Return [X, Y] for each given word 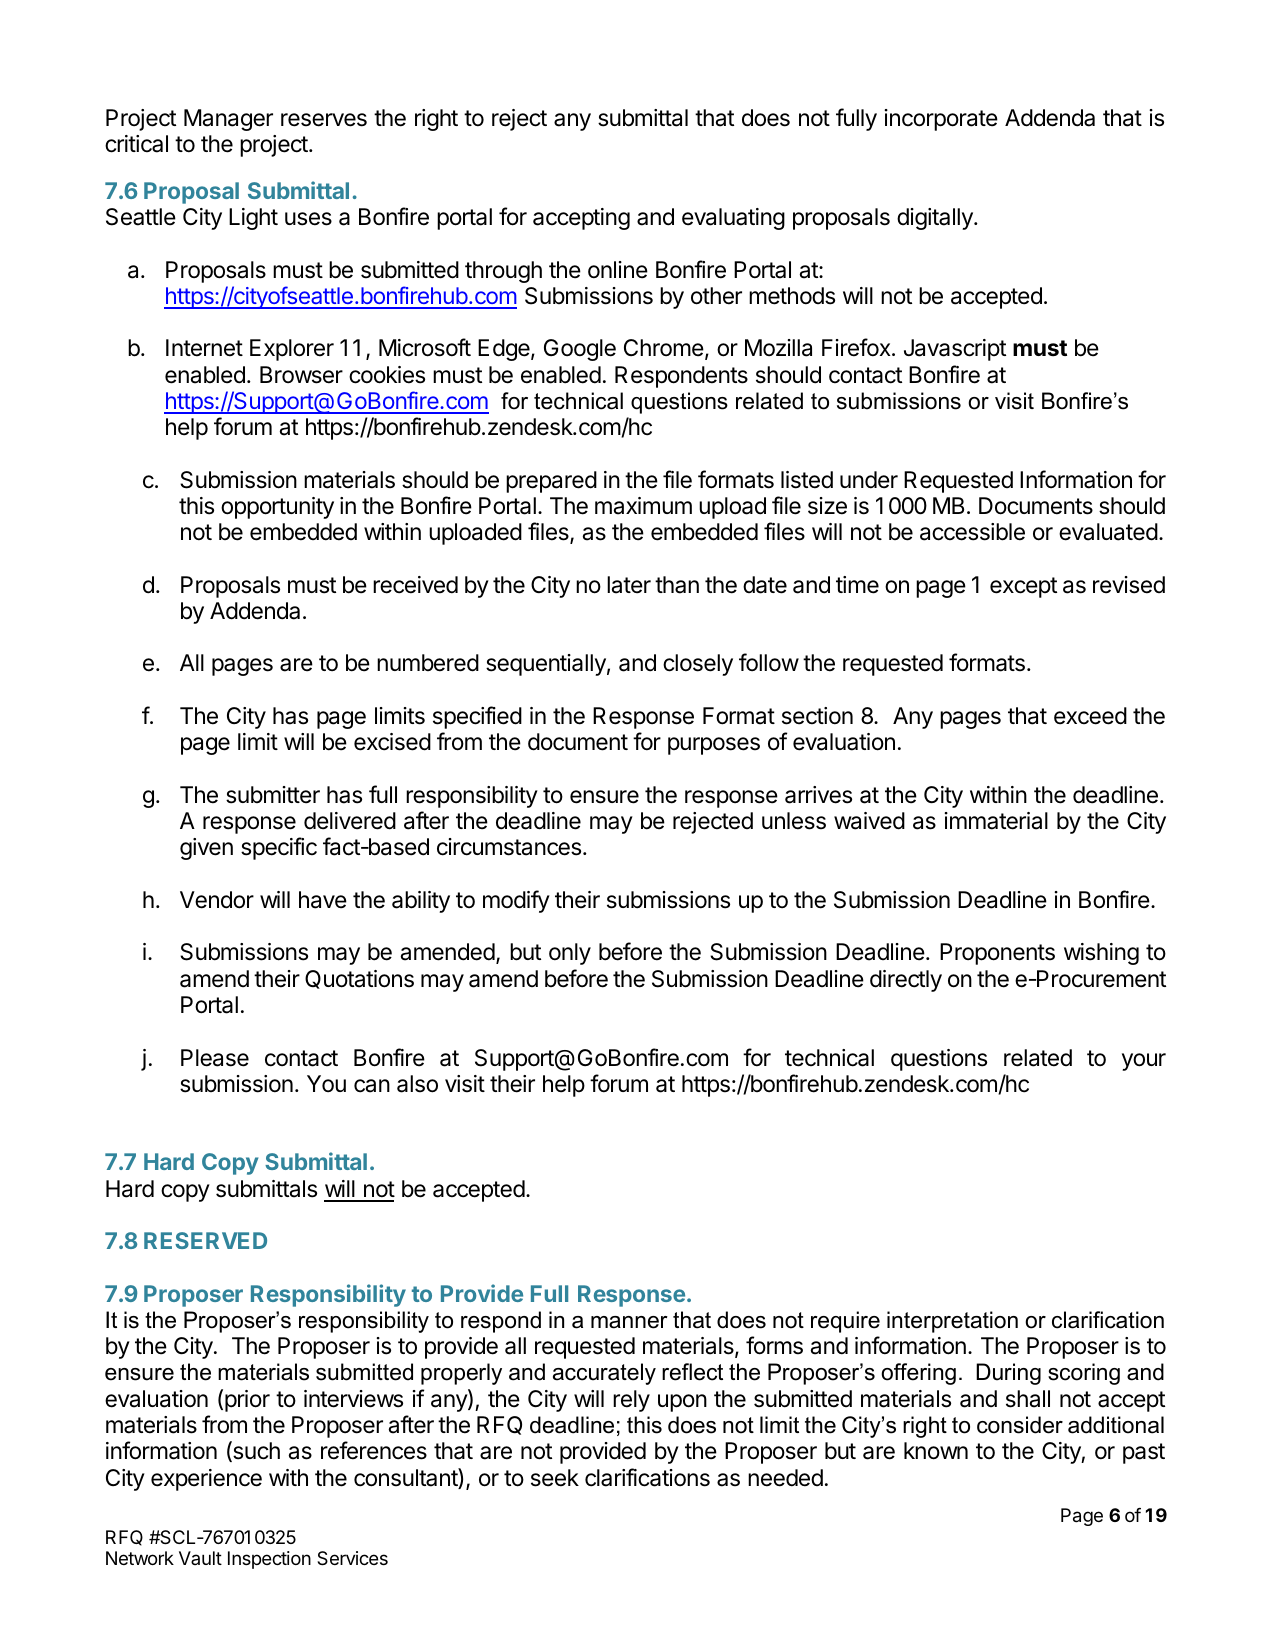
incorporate [941, 120]
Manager [228, 120]
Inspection [269, 1560]
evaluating [733, 219]
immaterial [996, 821]
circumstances [509, 847]
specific [279, 848]
